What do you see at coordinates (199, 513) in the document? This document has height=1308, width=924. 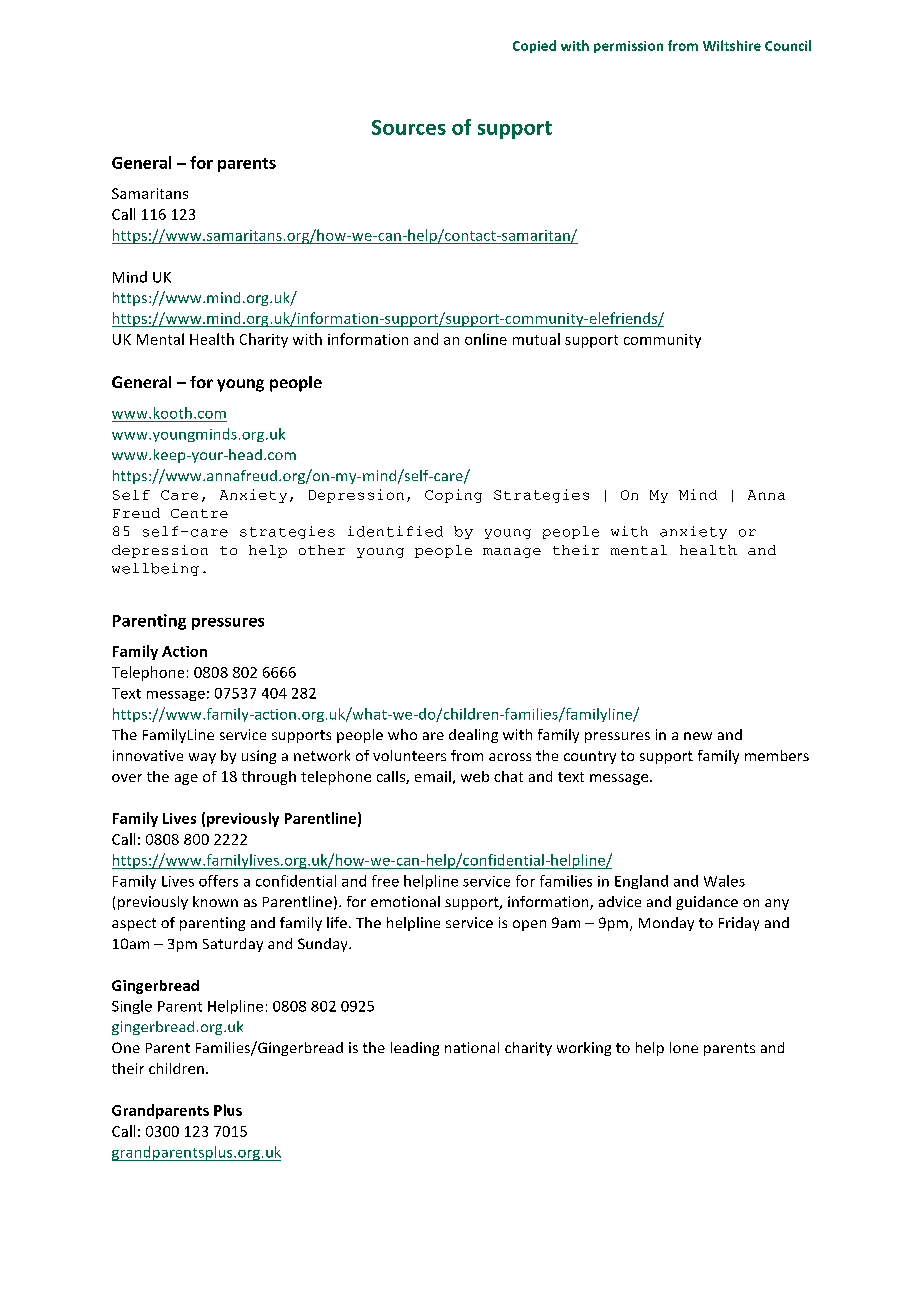 I see `Centre` at bounding box center [199, 513].
